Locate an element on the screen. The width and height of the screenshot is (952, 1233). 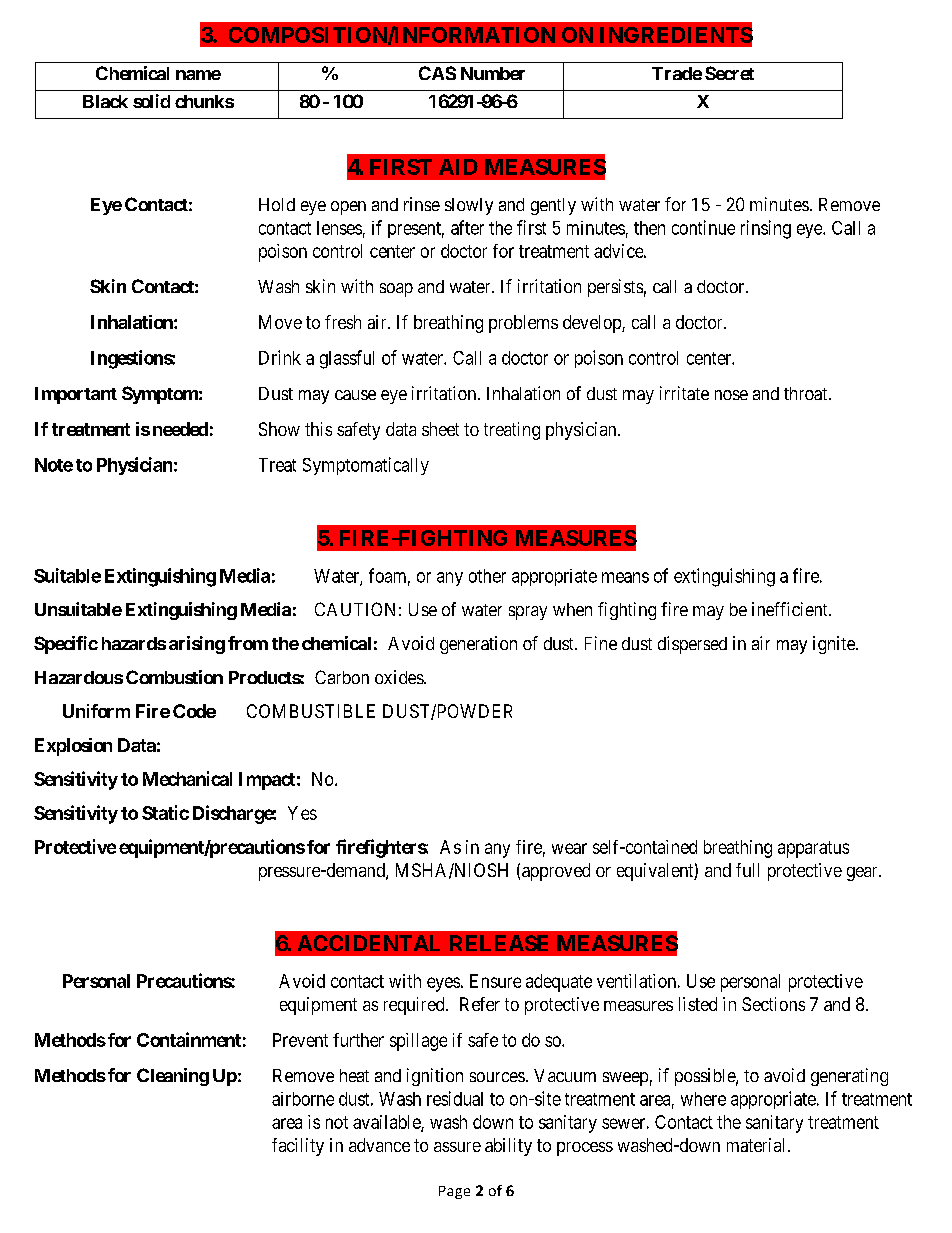
Secret is located at coordinates (729, 73).
